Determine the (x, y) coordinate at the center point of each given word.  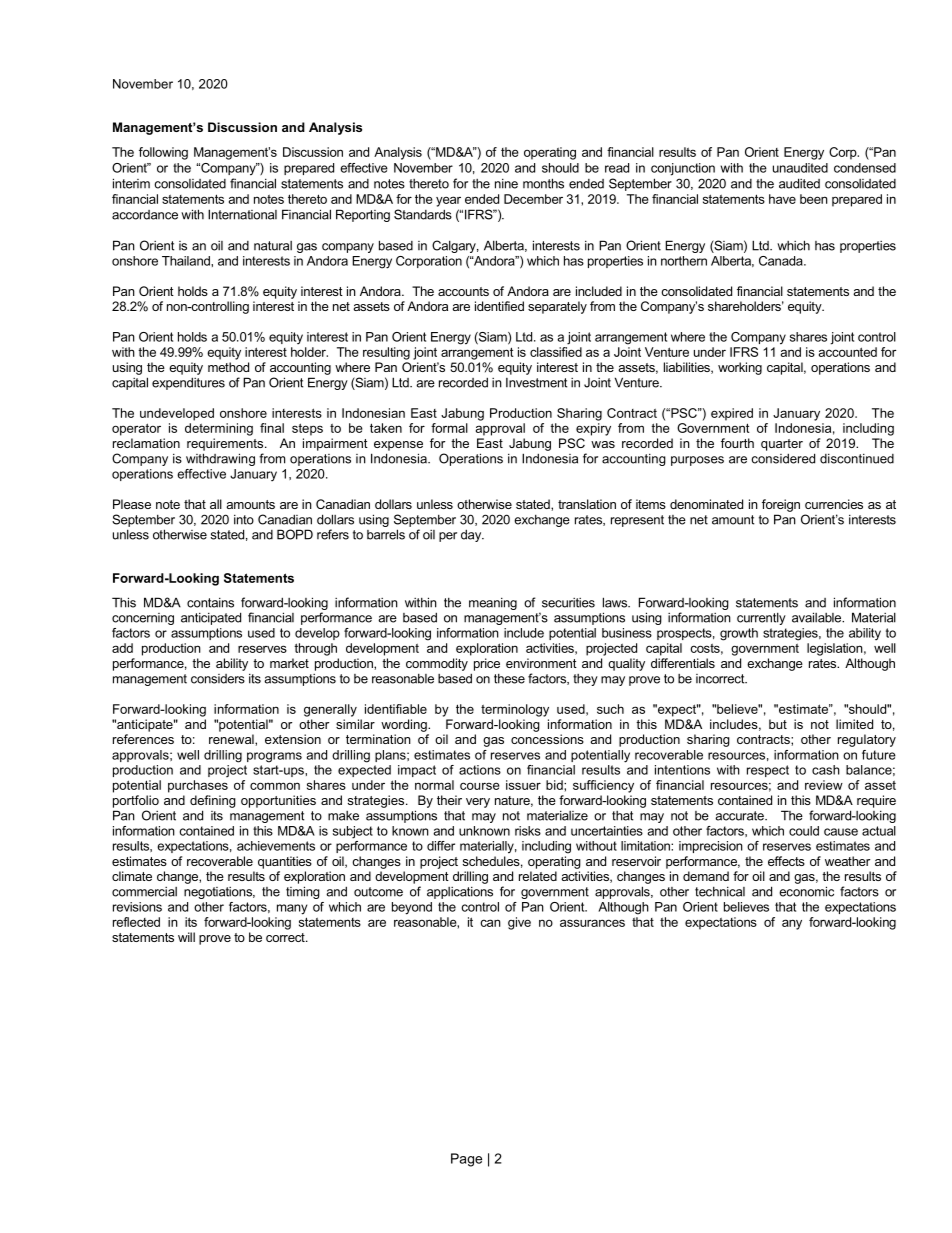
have (782, 199)
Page (466, 1160)
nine (506, 183)
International (242, 214)
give (519, 923)
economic (806, 891)
